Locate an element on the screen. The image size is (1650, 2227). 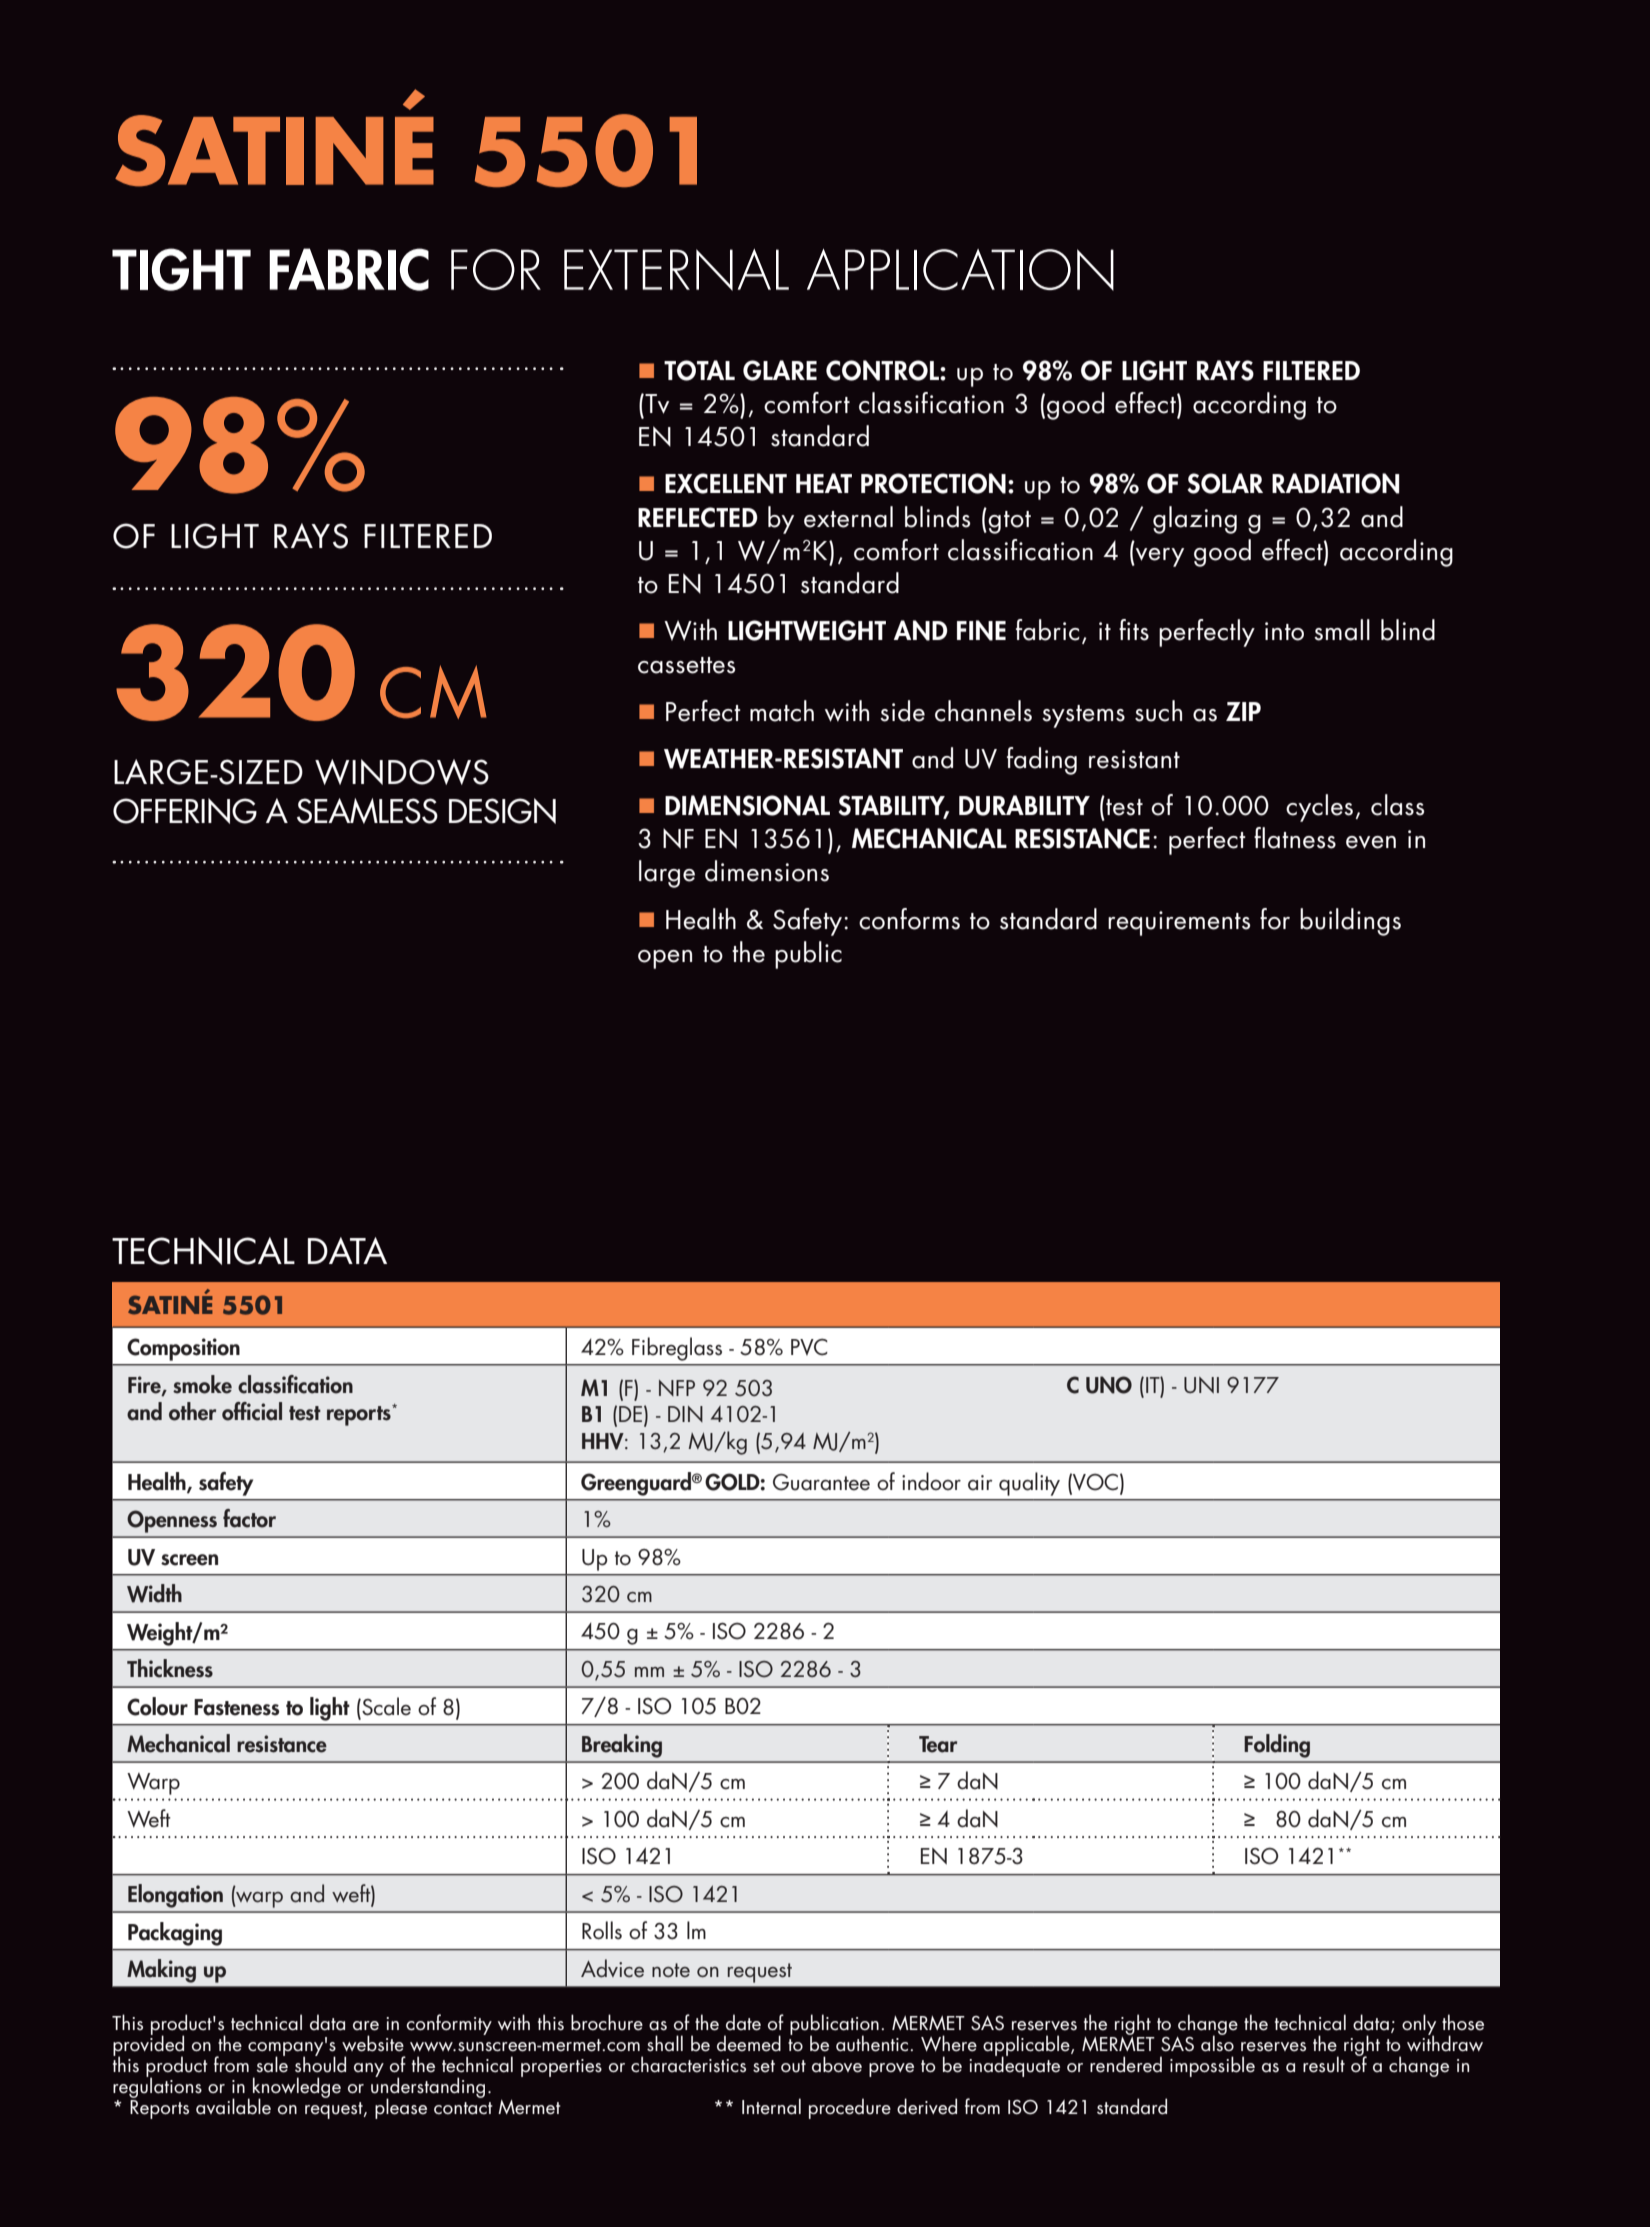
out is located at coordinates (793, 2066).
